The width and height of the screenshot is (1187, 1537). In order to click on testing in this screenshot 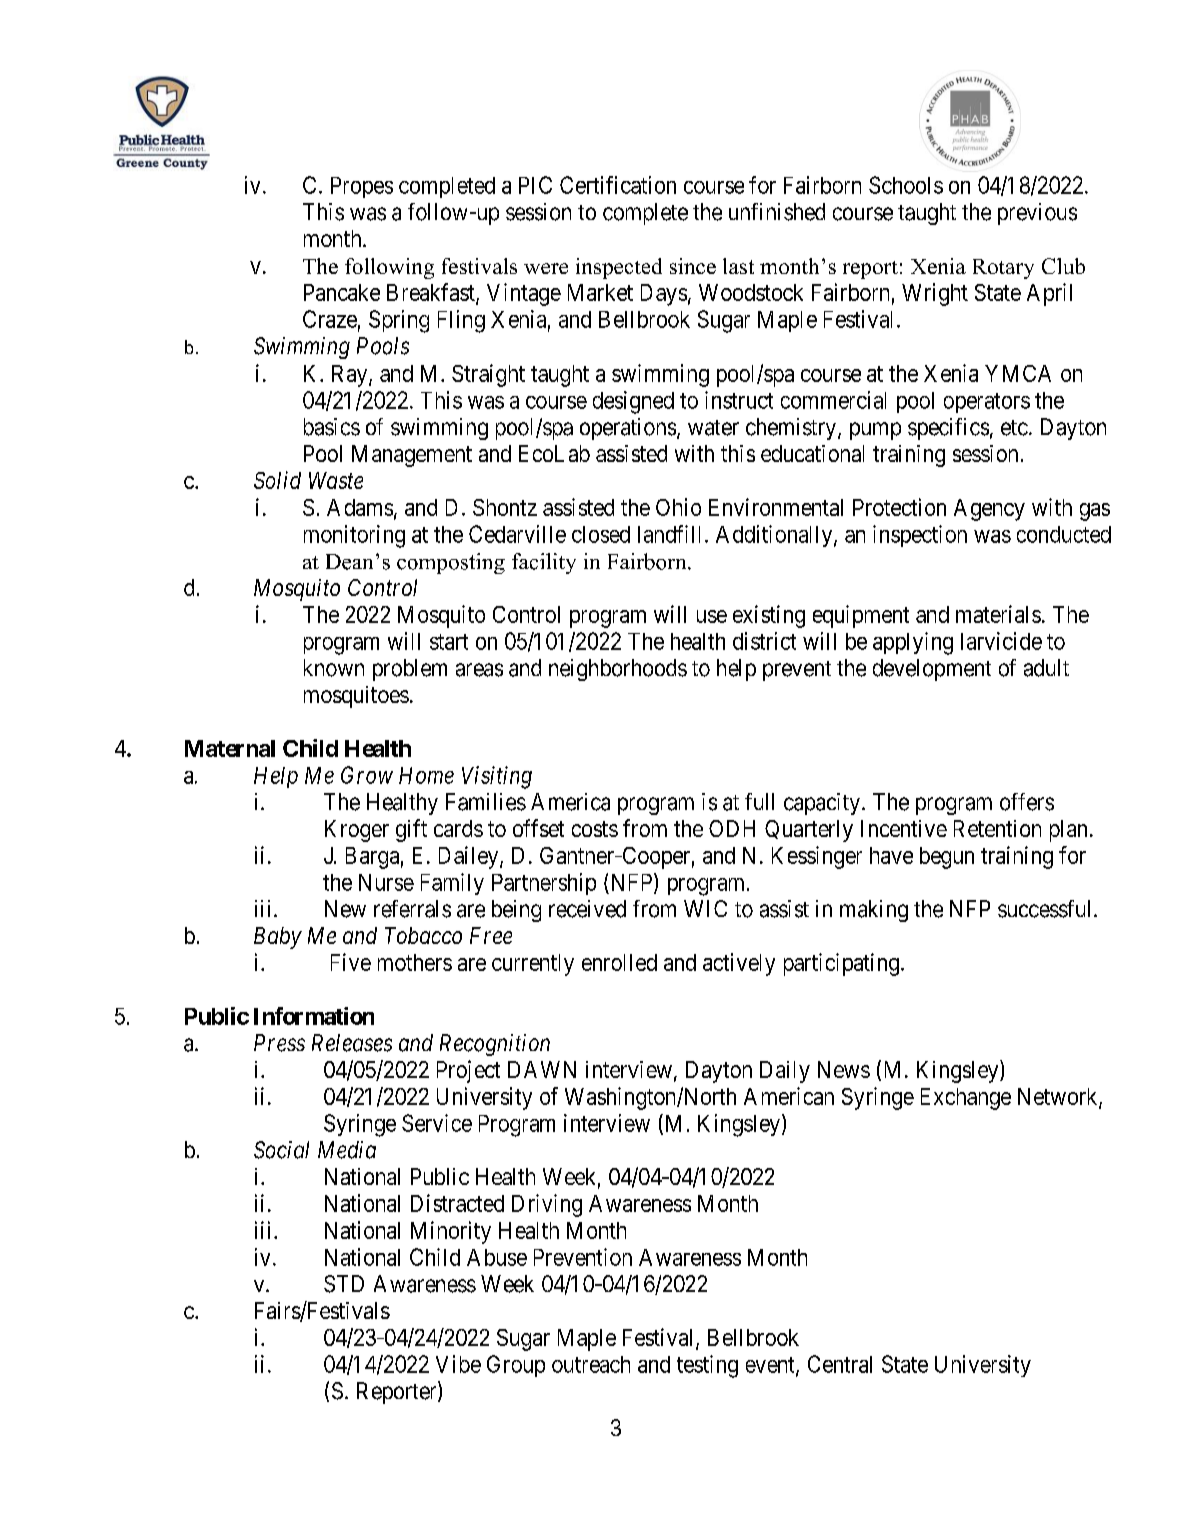, I will do `click(707, 1366)`.
